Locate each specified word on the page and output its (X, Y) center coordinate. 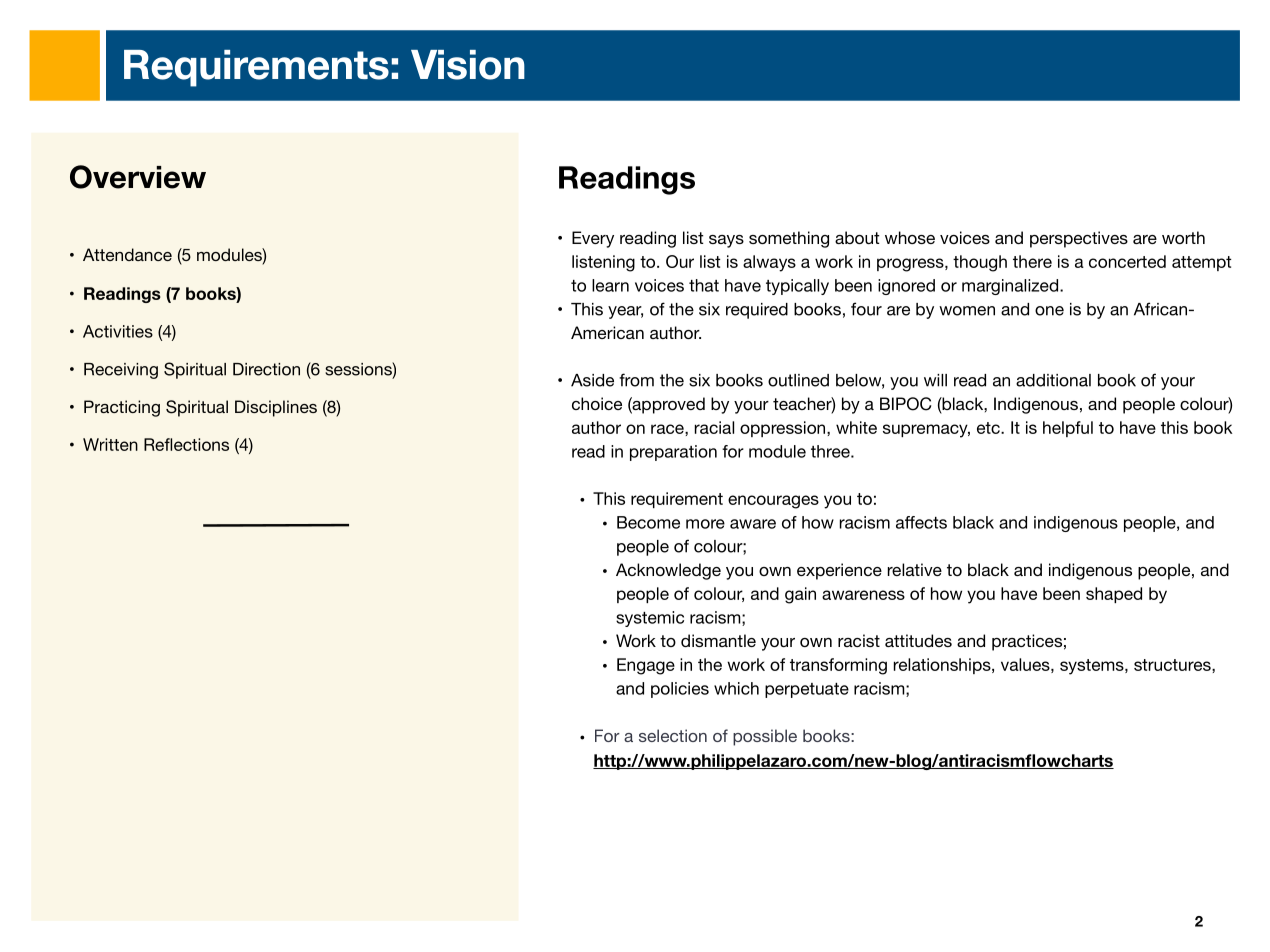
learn (610, 285)
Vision (468, 65)
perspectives (1079, 239)
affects (921, 522)
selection (673, 735)
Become (648, 522)
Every (593, 239)
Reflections (186, 444)
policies (680, 690)
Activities (118, 331)
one (1049, 311)
